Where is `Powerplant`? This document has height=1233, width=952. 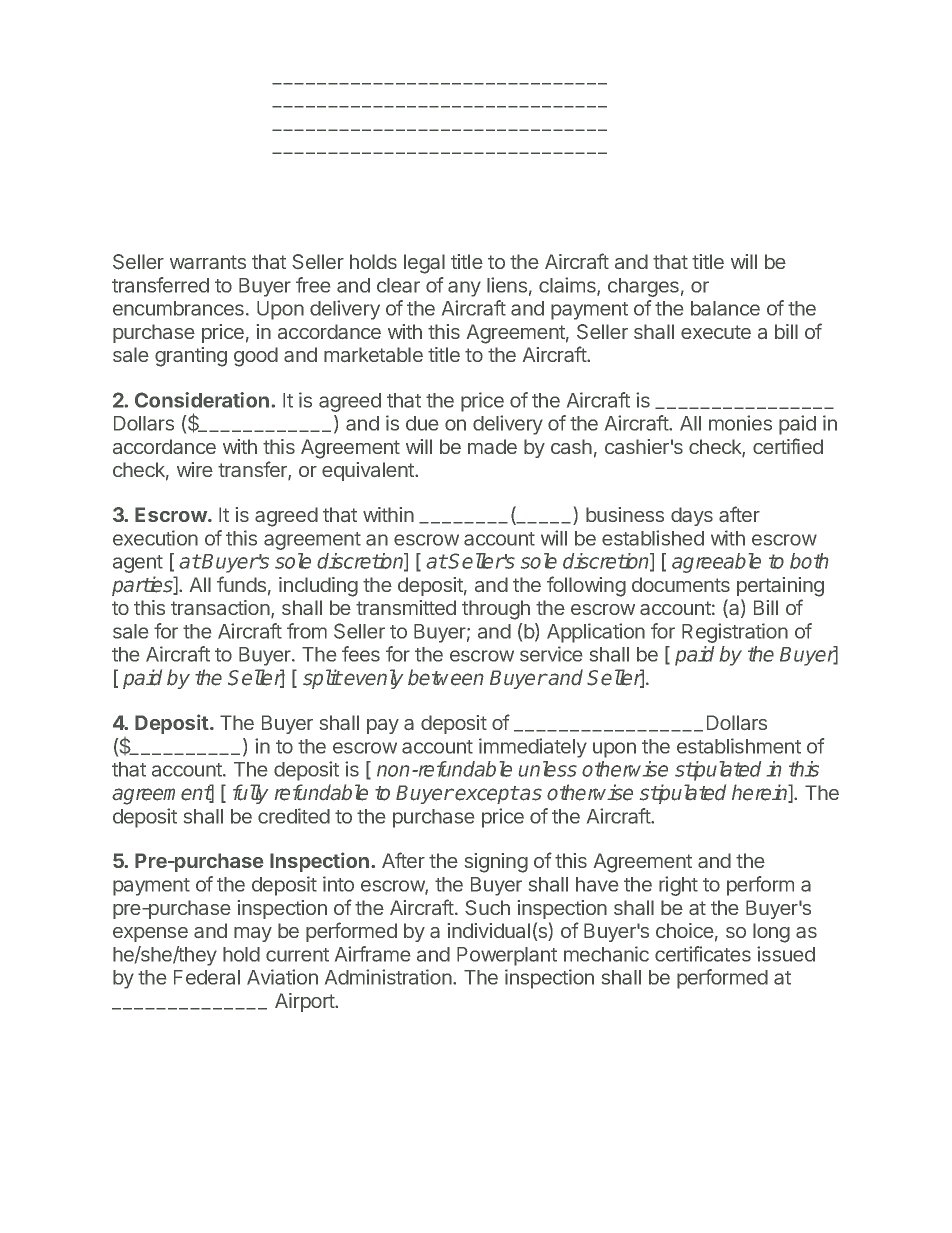 Powerplant is located at coordinates (507, 956).
